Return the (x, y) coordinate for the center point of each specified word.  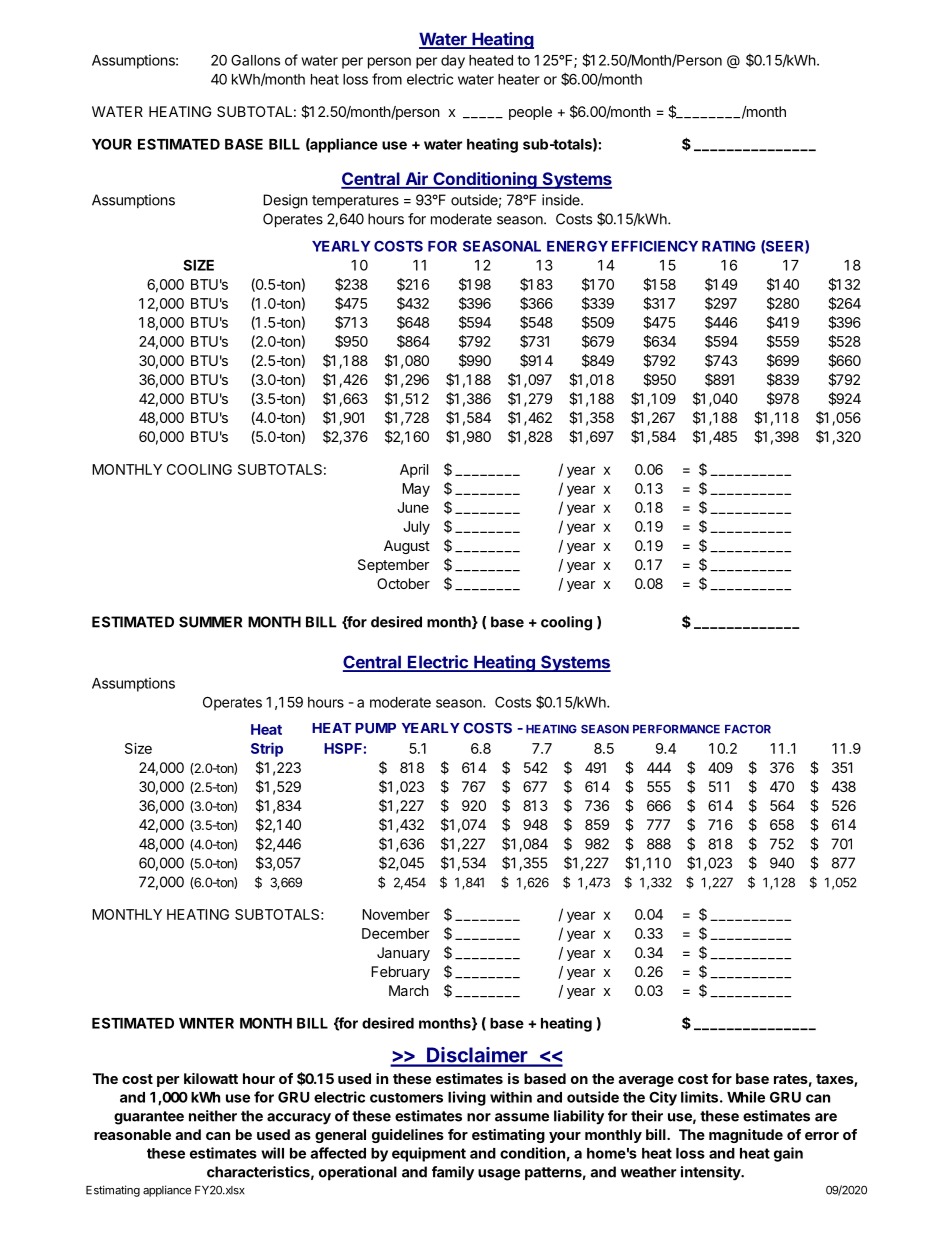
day (453, 62)
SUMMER (210, 622)
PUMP (375, 728)
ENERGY (577, 246)
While (746, 1097)
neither (213, 1116)
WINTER (206, 1023)
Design (285, 201)
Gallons (255, 60)
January (403, 954)
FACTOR (748, 729)
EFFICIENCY (655, 246)
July (416, 528)
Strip (267, 749)
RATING (728, 246)
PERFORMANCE (676, 729)
